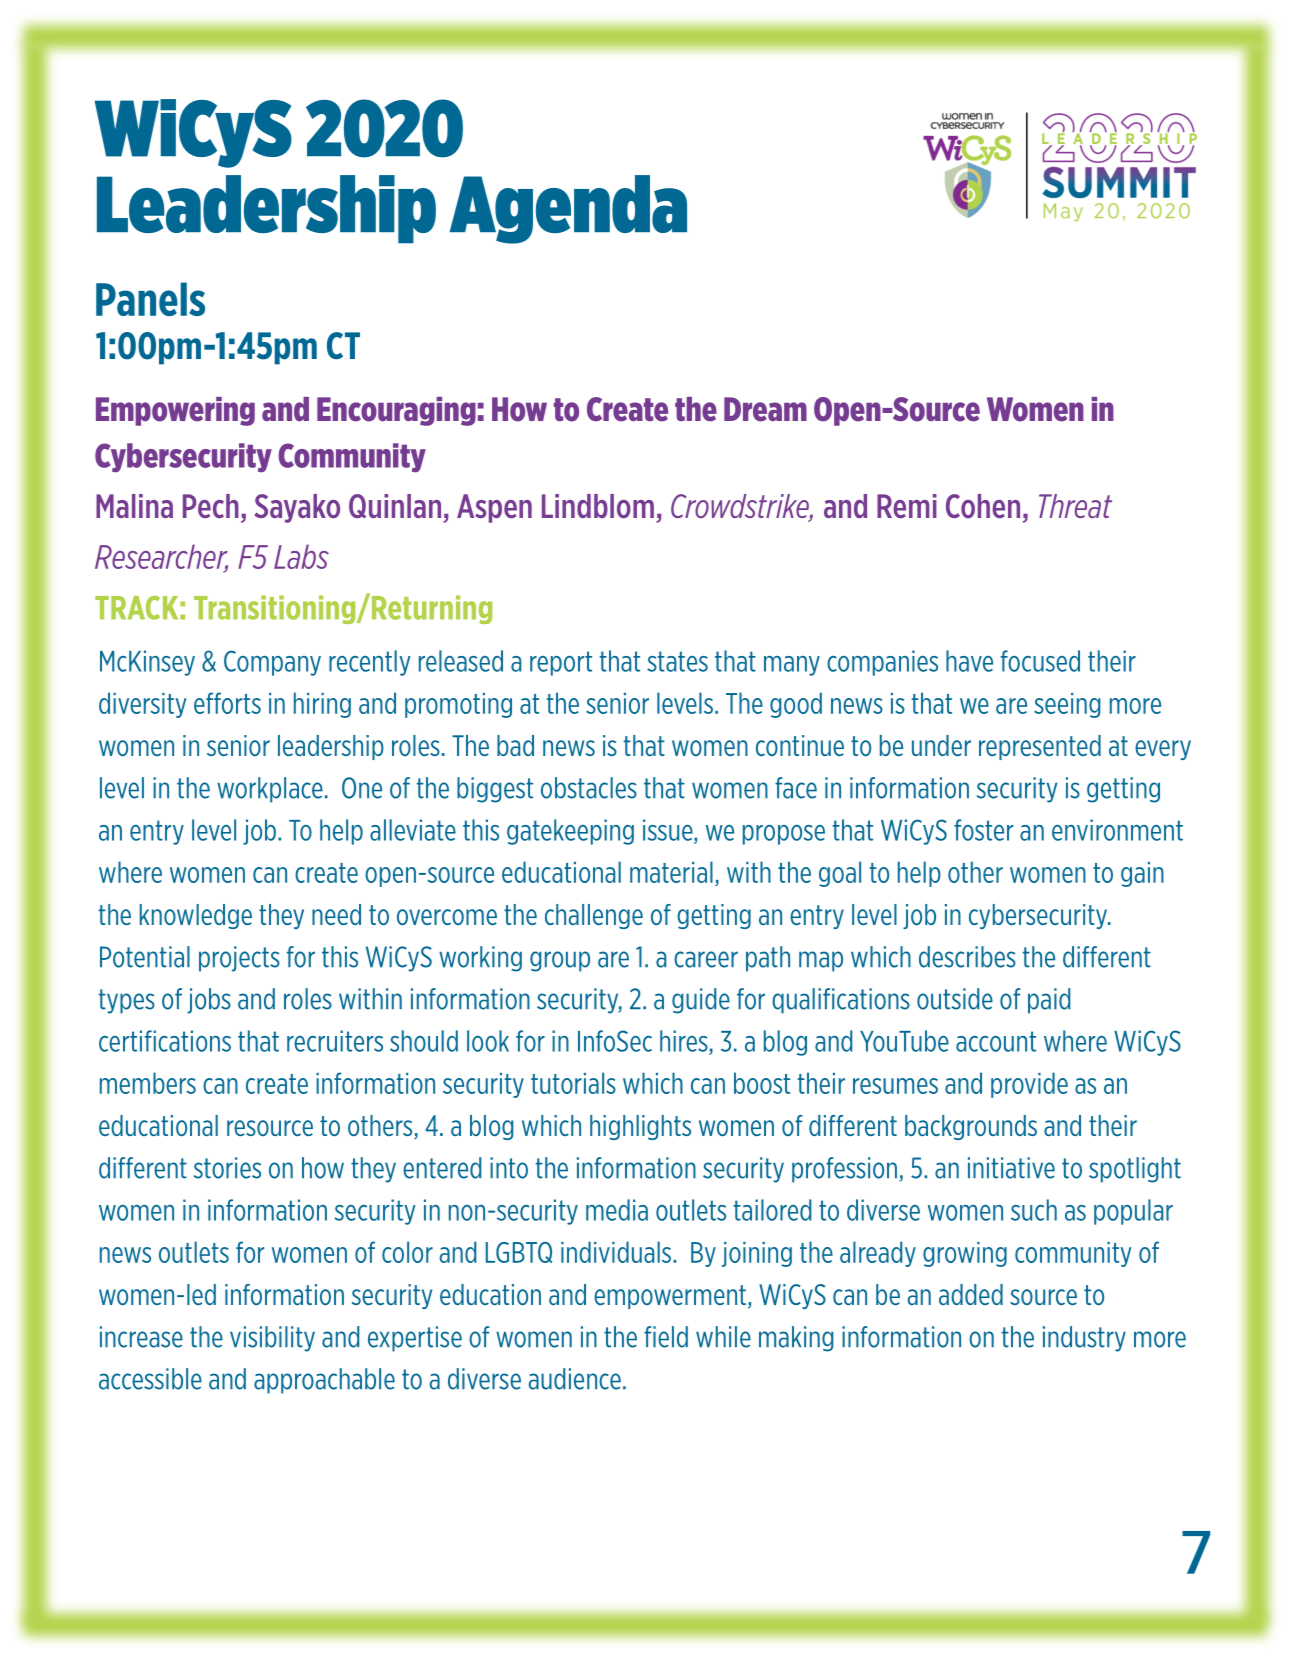 The width and height of the page is (1292, 1672). I want to click on Dream, so click(765, 409).
